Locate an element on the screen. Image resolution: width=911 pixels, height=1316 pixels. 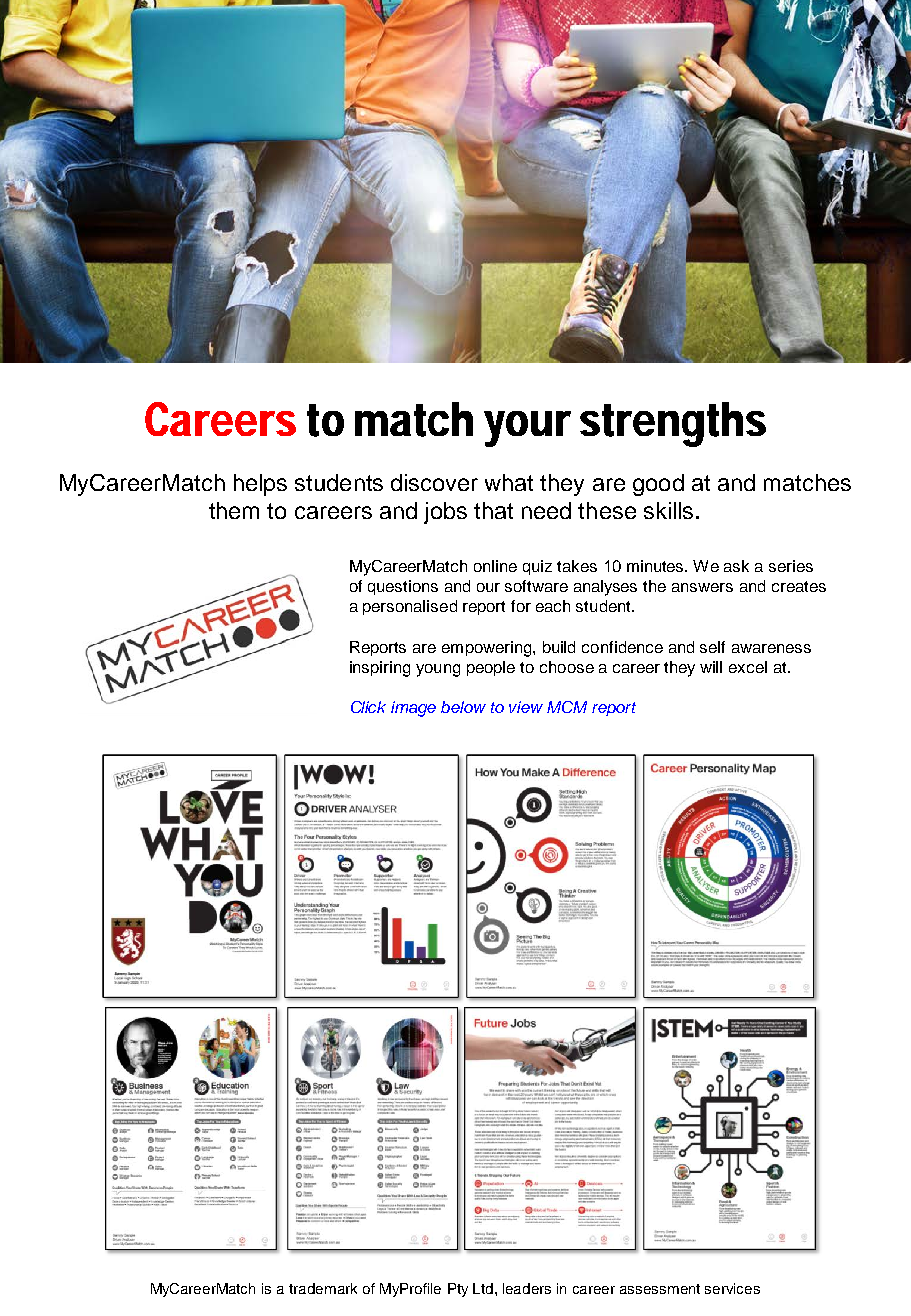
strengths is located at coordinates (673, 424).
